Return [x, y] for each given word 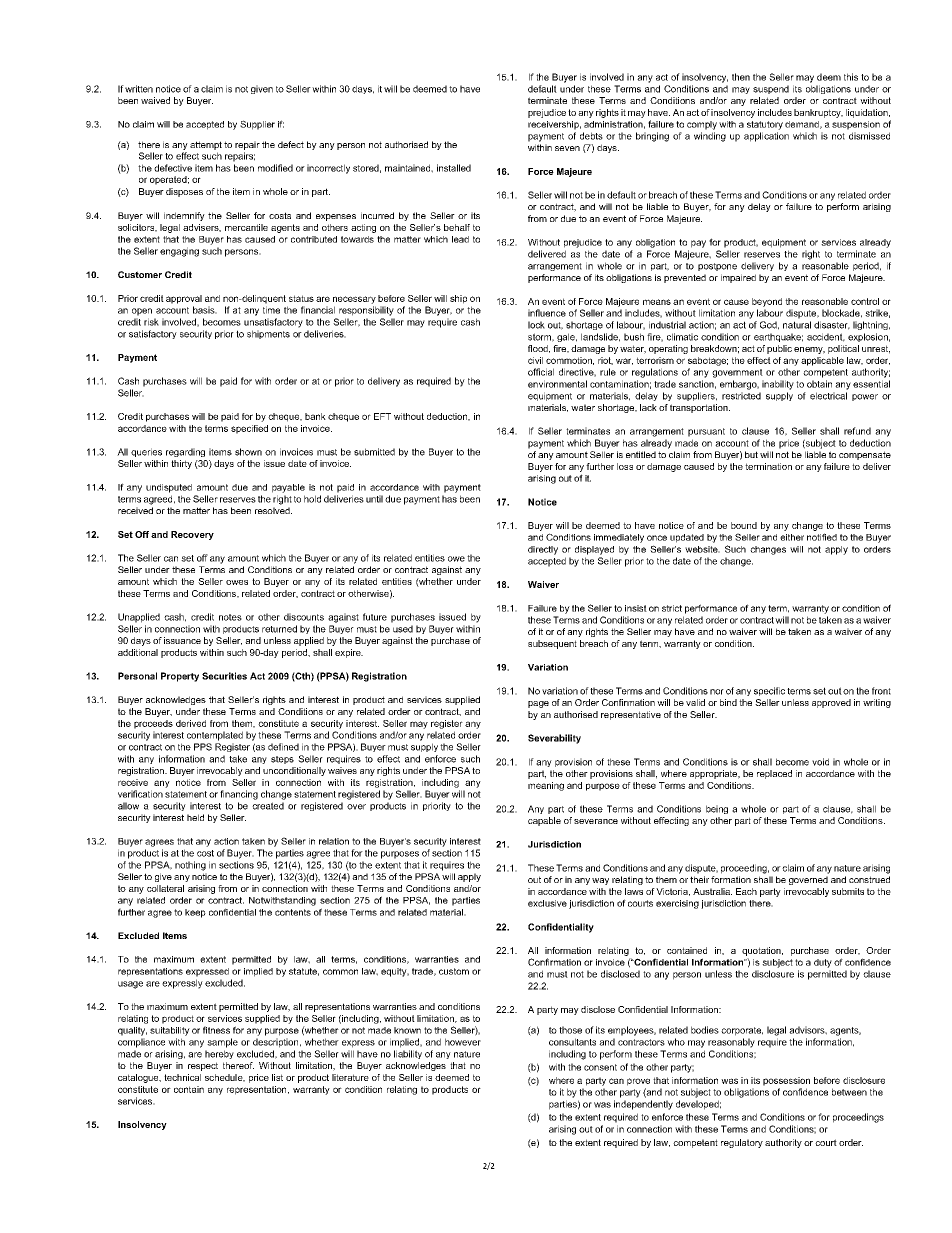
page [538, 704]
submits [848, 891]
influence [547, 313]
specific [769, 691]
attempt [206, 145]
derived [191, 723]
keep [195, 913]
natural [797, 325]
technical [182, 1077]
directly [543, 550]
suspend [771, 89]
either [792, 537]
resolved [273, 510]
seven [567, 148]
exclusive [547, 903]
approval [184, 299]
